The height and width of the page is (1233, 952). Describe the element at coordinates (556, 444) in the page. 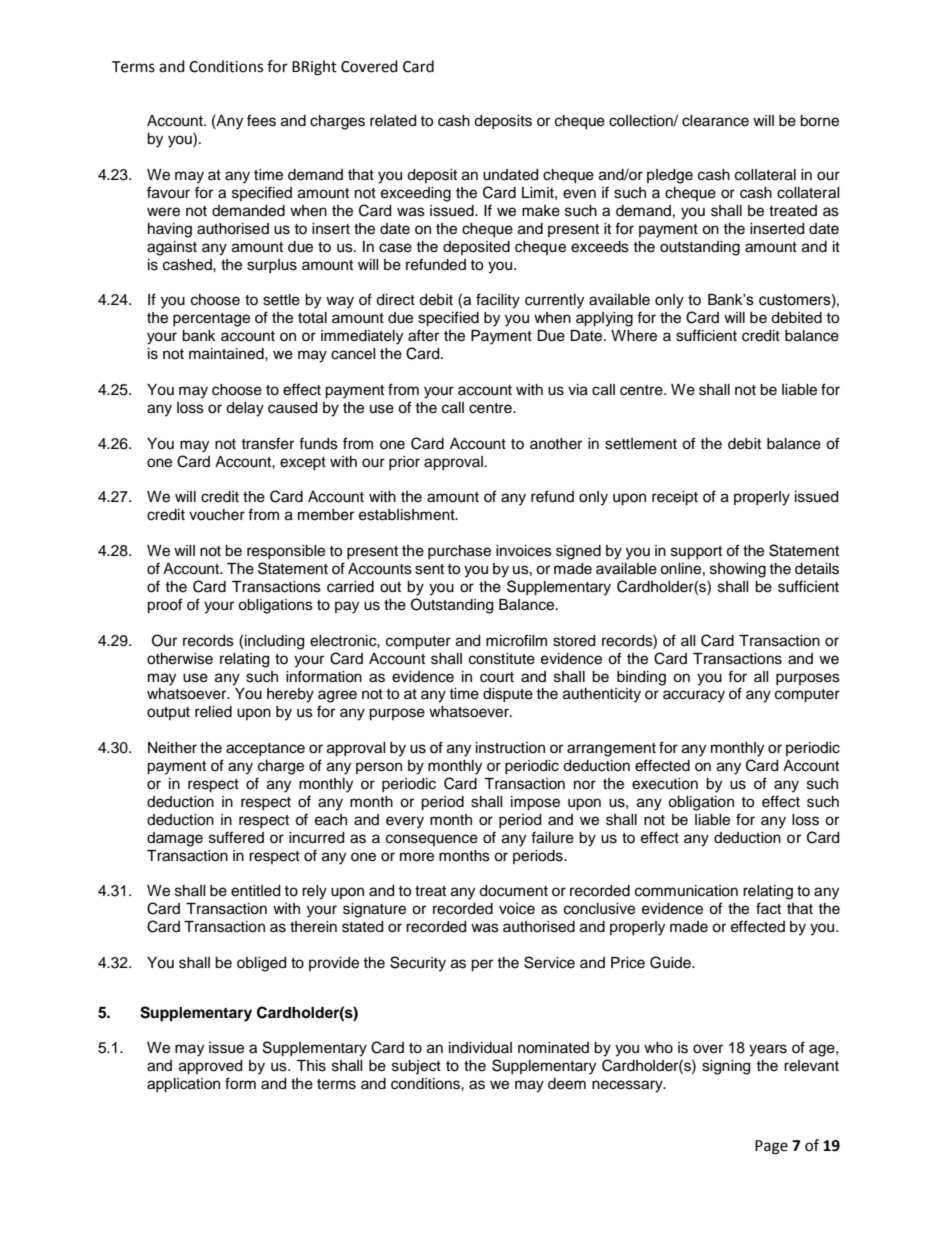

I see `another` at that location.
